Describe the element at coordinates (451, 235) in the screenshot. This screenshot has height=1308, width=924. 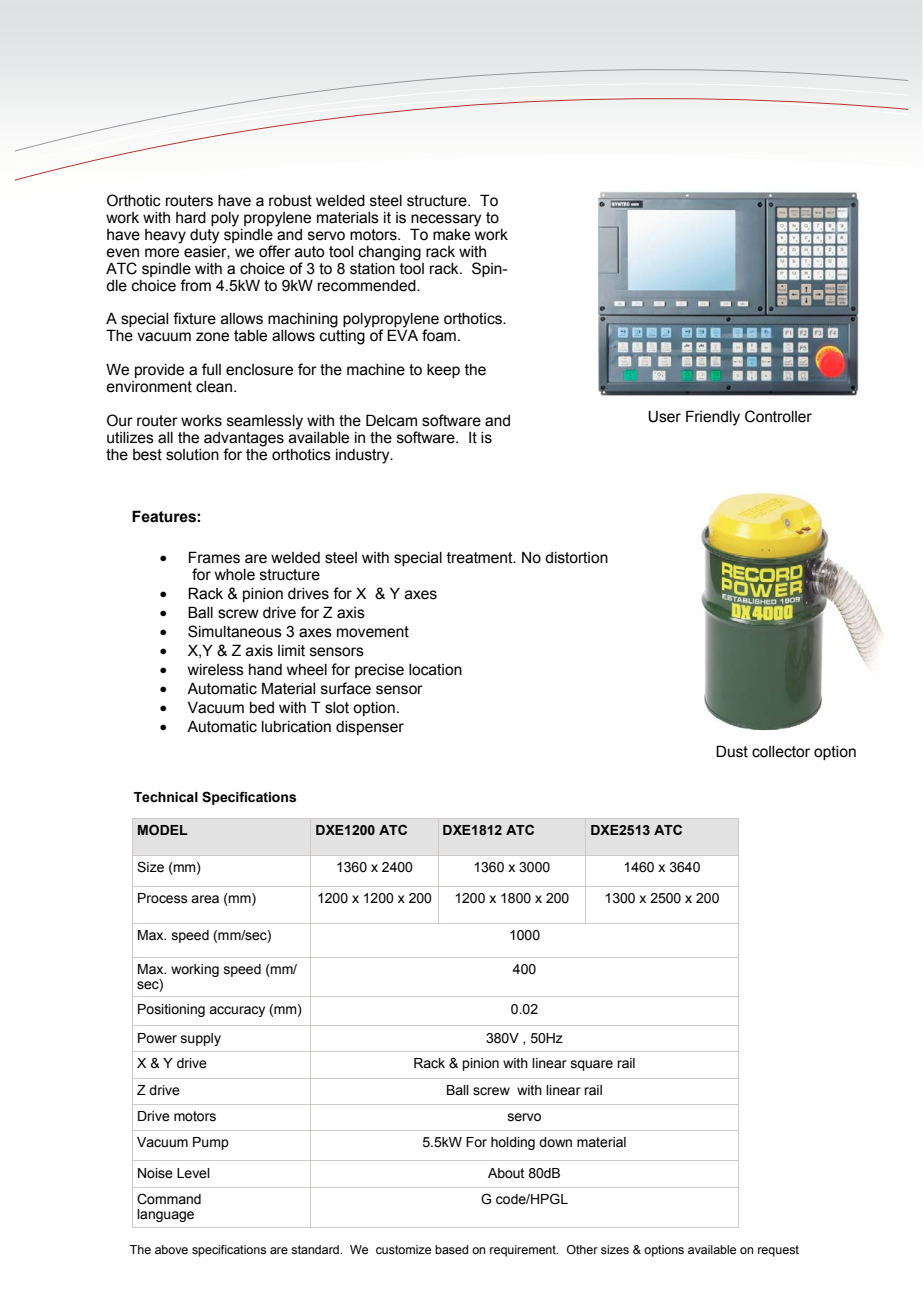
I see `make` at that location.
